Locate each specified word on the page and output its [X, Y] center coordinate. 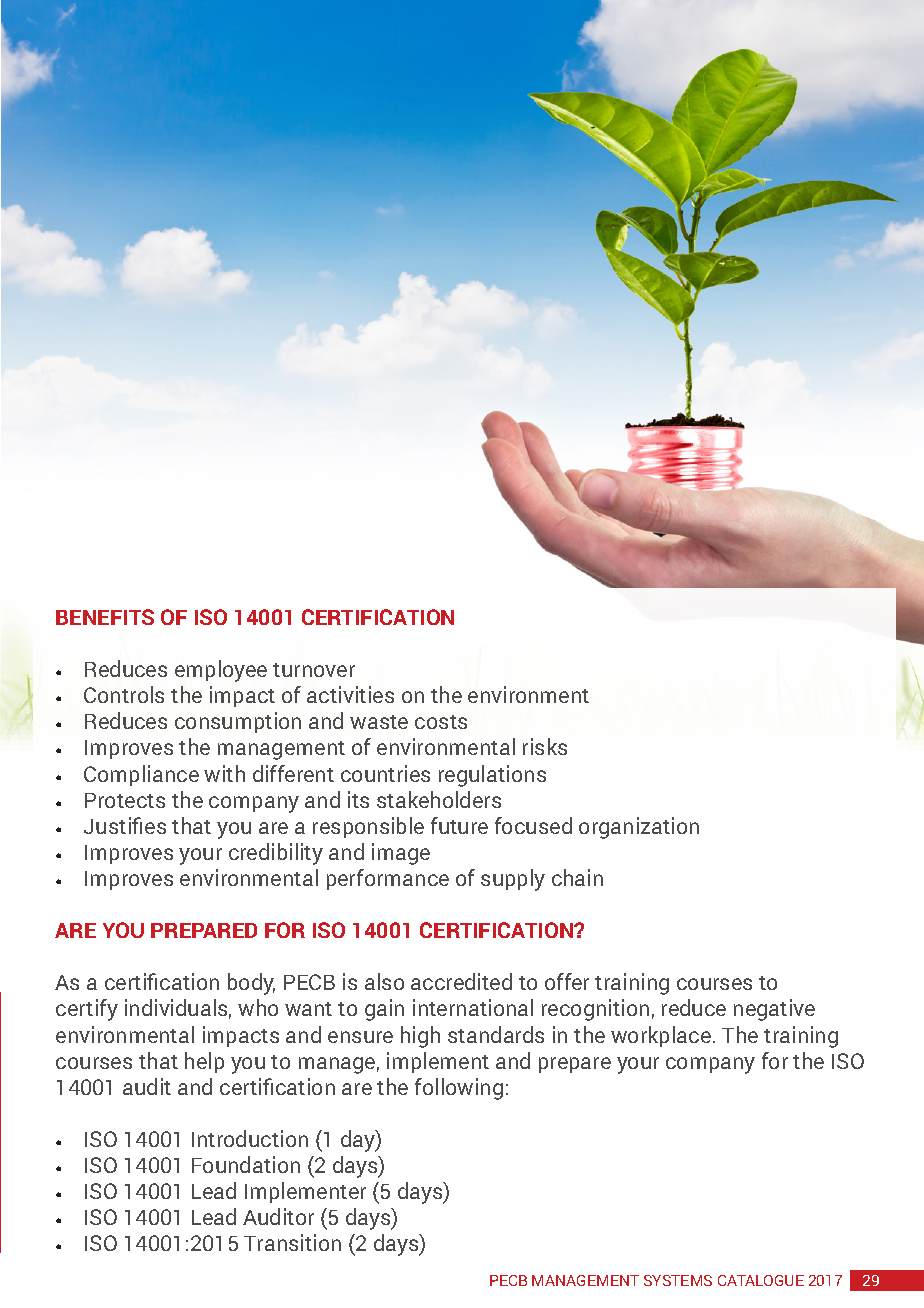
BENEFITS [105, 617]
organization [639, 828]
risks [545, 746]
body [251, 984]
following [459, 1089]
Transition [292, 1242]
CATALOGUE [761, 1280]
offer [567, 981]
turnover [314, 670]
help [204, 1062]
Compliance [141, 775]
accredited [461, 981]
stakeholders [439, 799]
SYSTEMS [678, 1280]
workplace [661, 1036]
